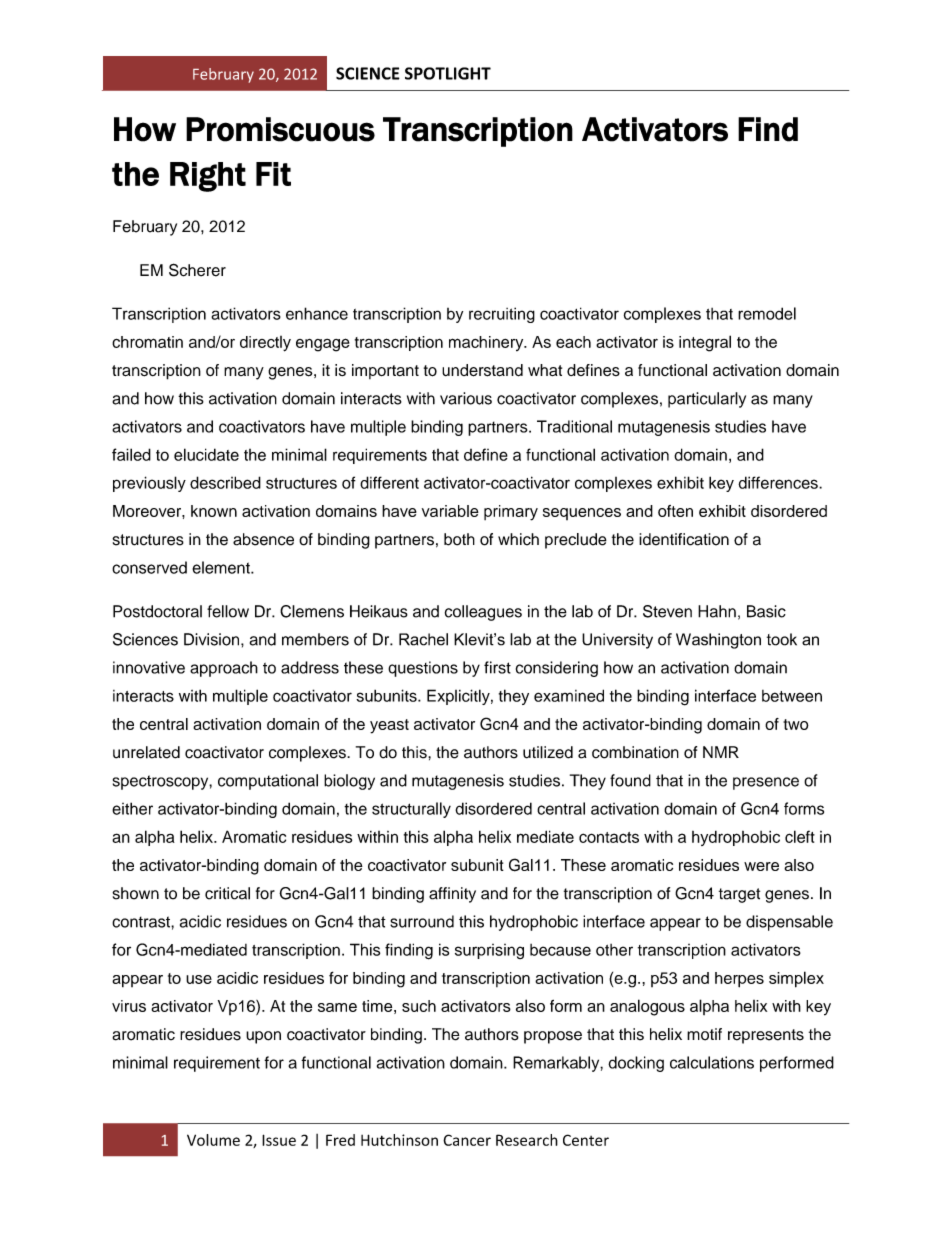 The width and height of the page is (952, 1233). What do you see at coordinates (280, 129) in the page?
I see `Promiscuous` at bounding box center [280, 129].
